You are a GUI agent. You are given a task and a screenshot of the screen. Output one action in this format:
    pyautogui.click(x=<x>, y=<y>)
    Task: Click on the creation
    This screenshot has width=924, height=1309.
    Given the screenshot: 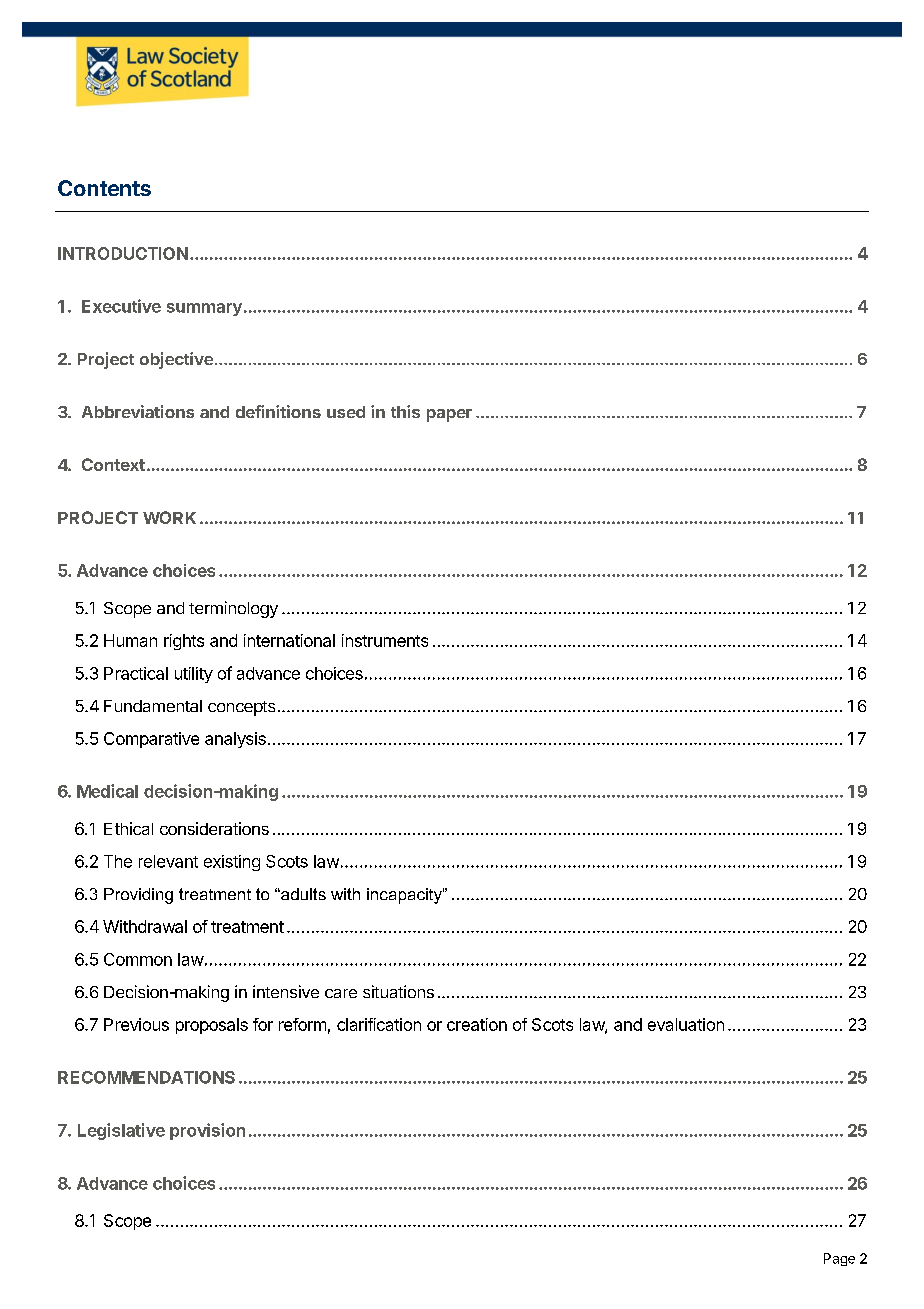 What is the action you would take?
    pyautogui.click(x=477, y=1024)
